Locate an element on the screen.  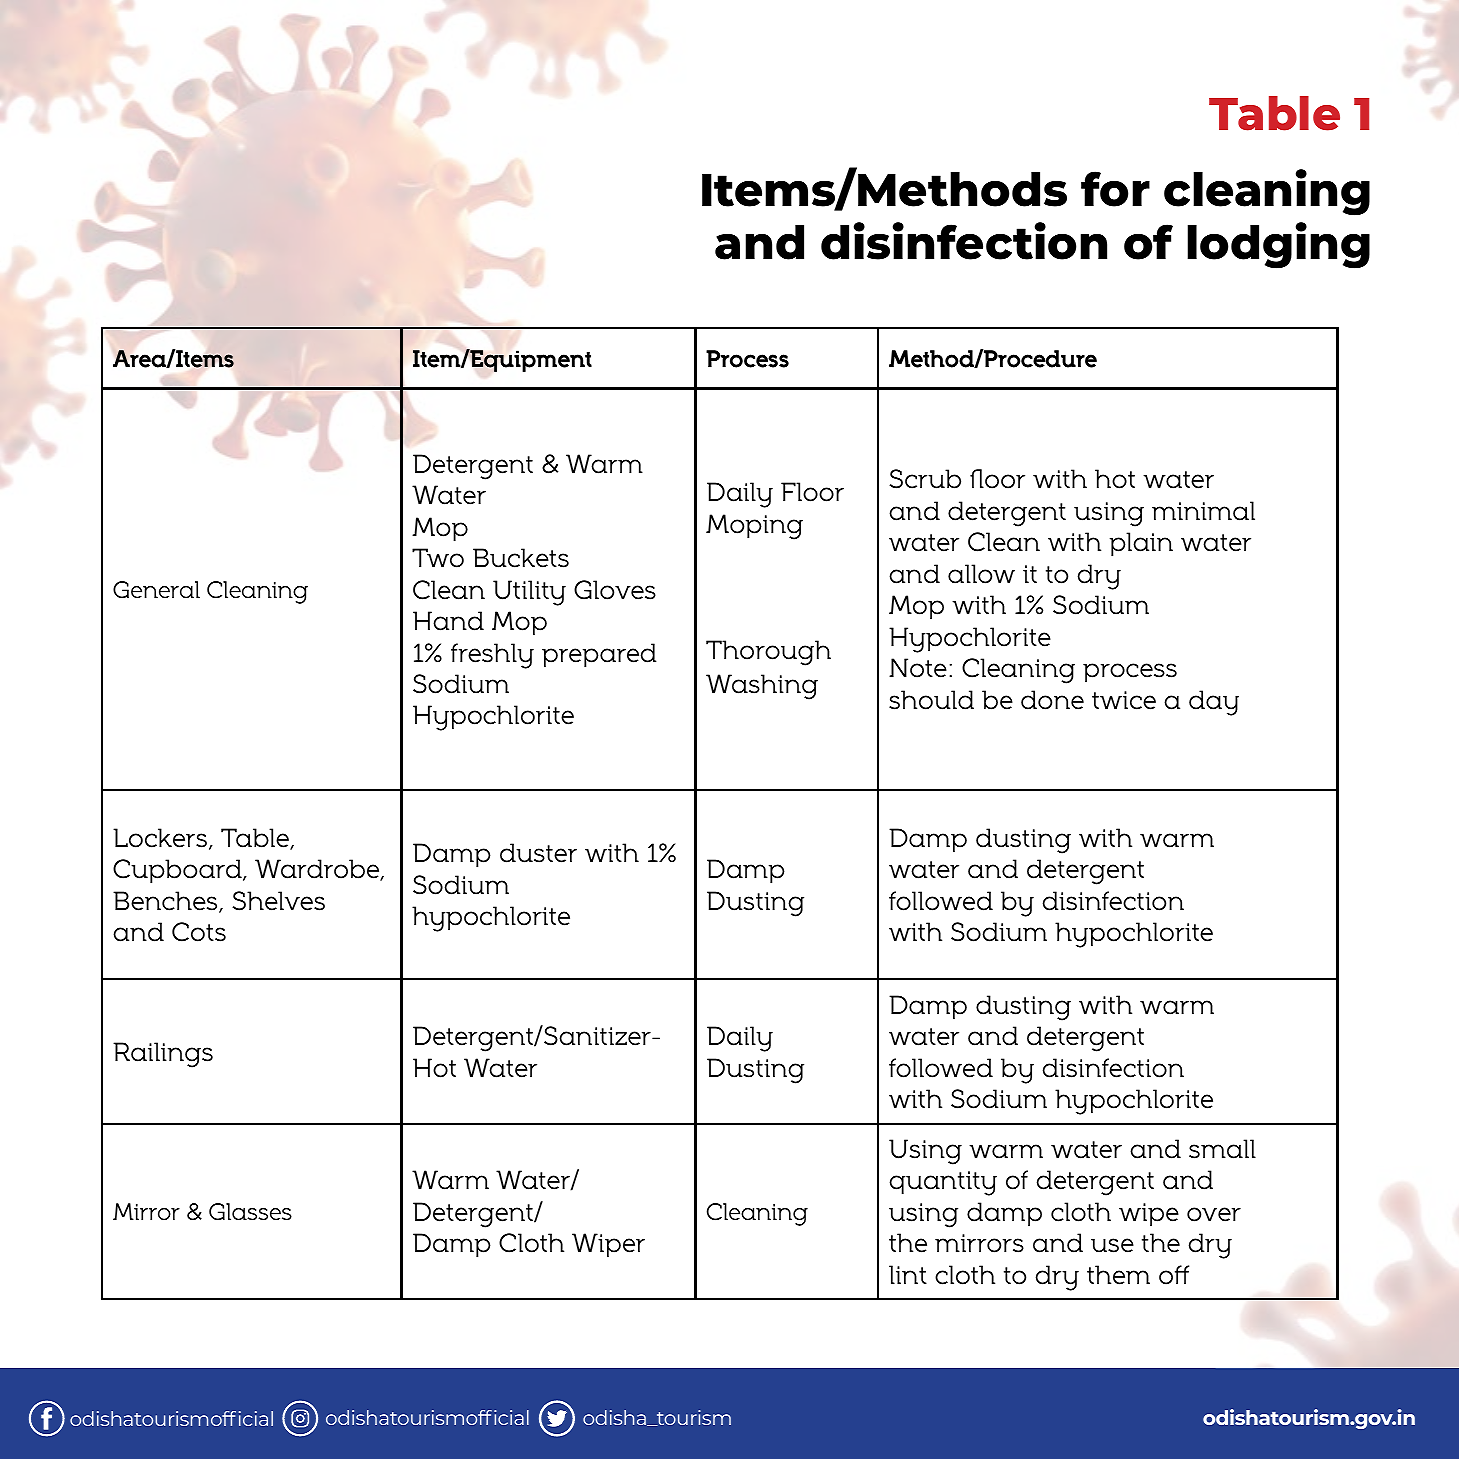
Moping is located at coordinates (754, 527).
